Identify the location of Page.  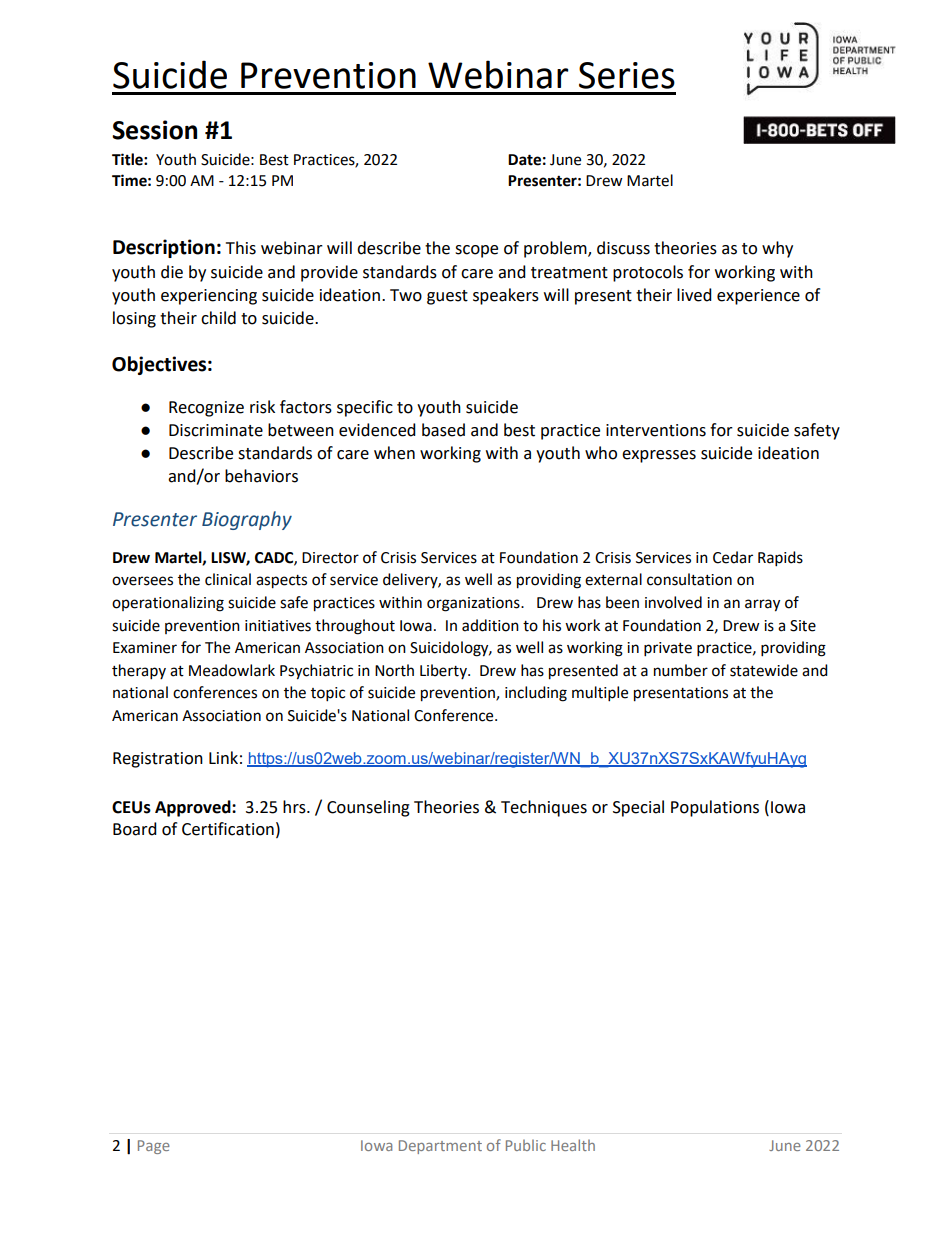
(154, 1147).
